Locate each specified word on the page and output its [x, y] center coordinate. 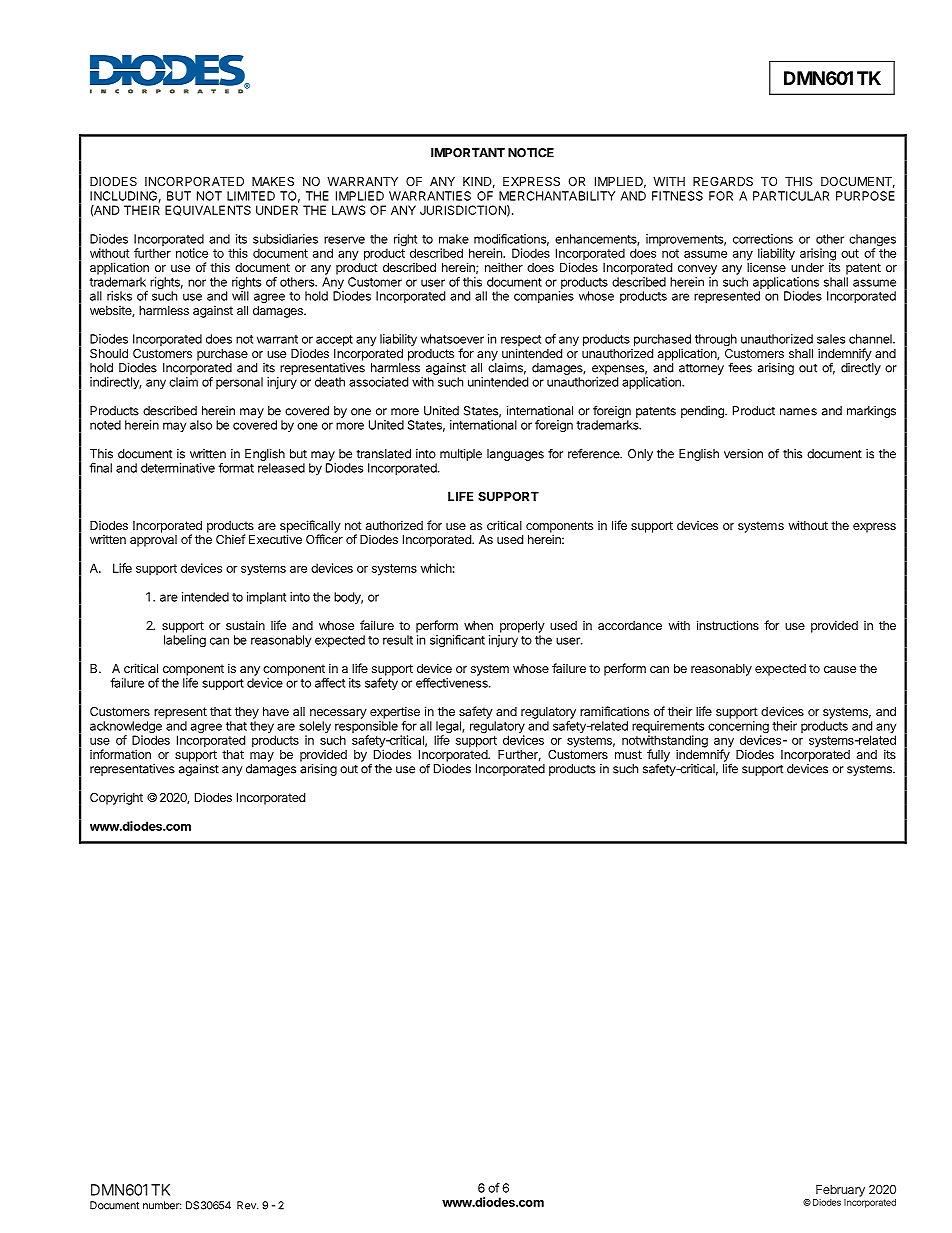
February [840, 1191]
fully [658, 756]
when [478, 625]
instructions [728, 625]
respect [521, 342]
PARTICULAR [791, 196]
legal [449, 728]
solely [315, 728]
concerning [738, 728]
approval [153, 541]
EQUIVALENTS [208, 210]
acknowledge [126, 728]
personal [239, 383]
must [628, 754]
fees [740, 367]
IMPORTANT [468, 153]
